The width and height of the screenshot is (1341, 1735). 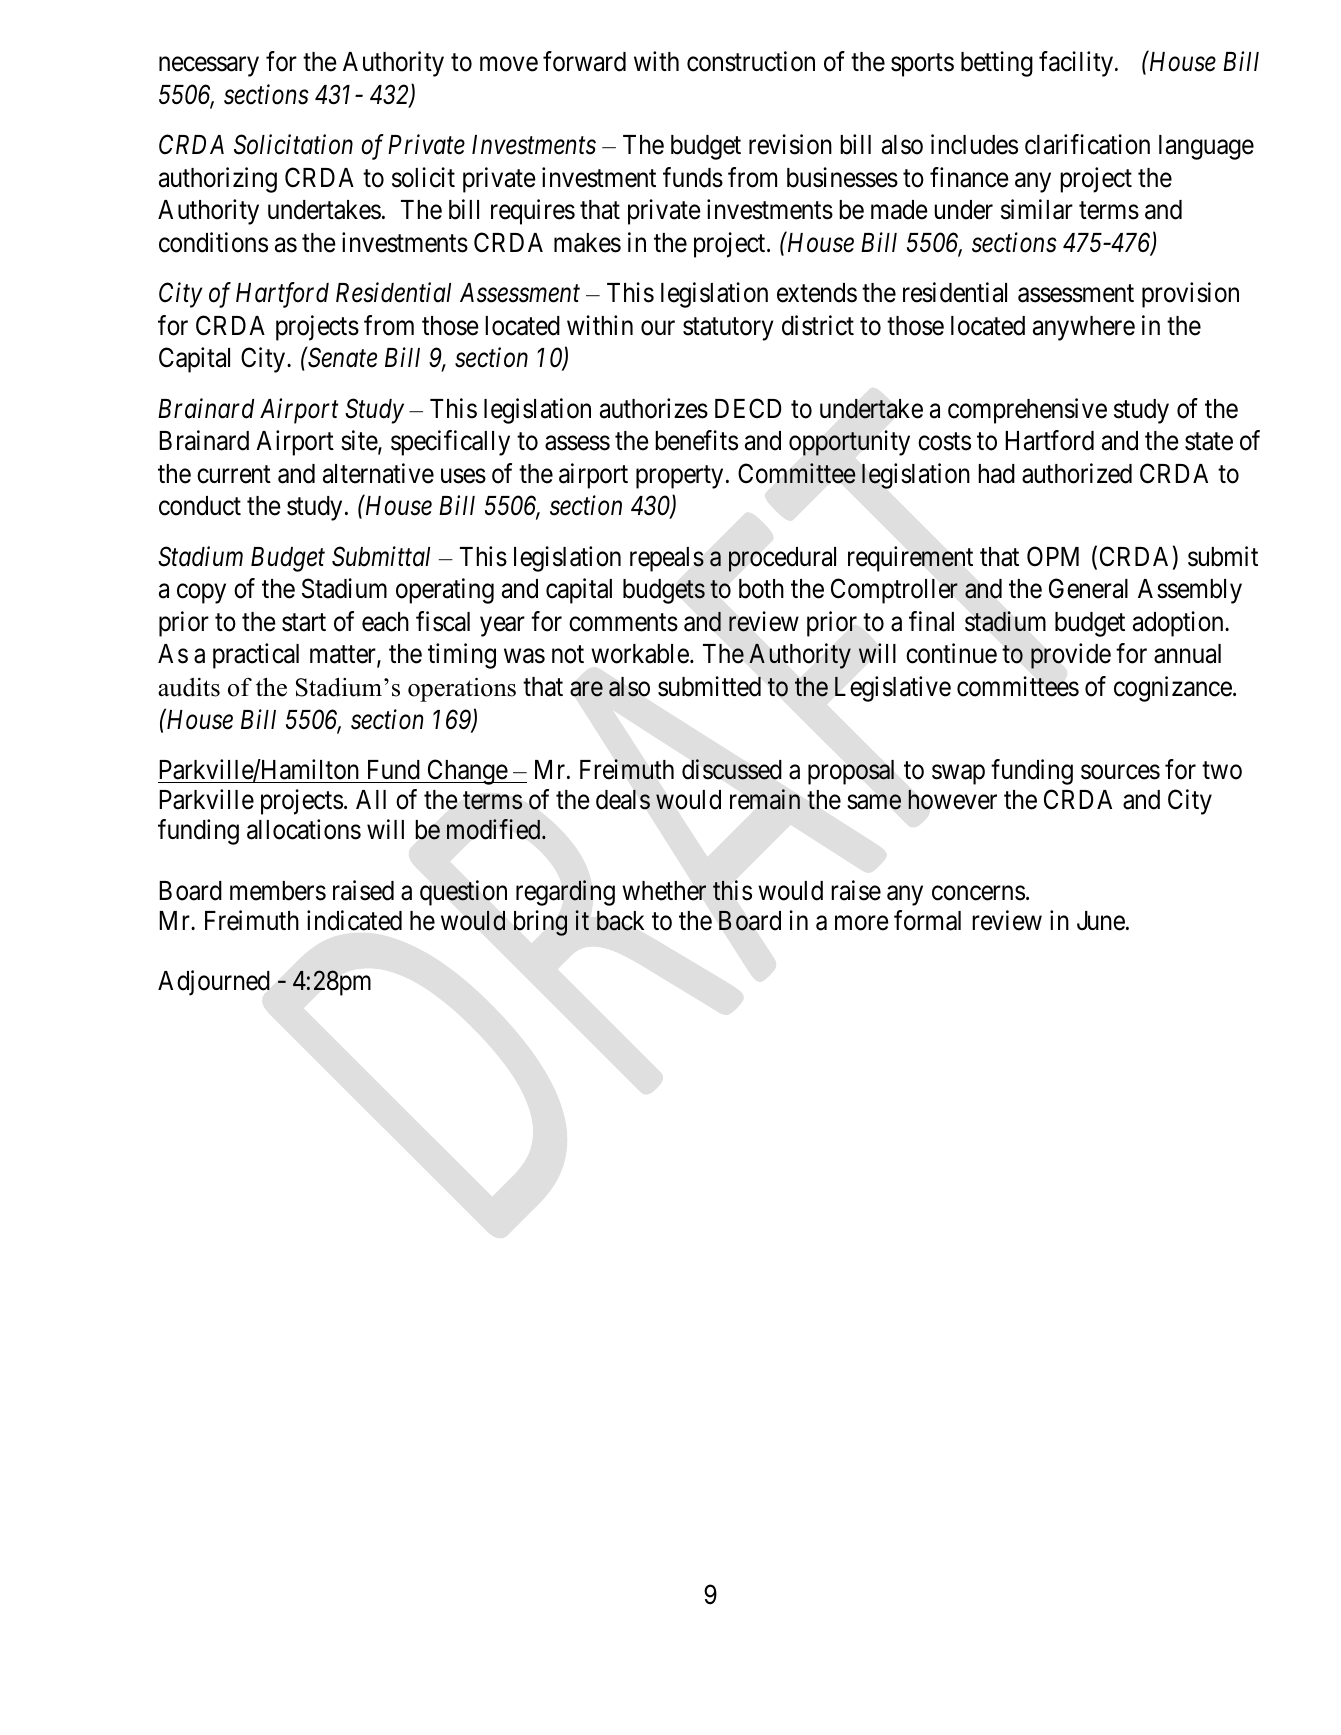 What do you see at coordinates (1077, 64) in the screenshot?
I see `facility` at bounding box center [1077, 64].
